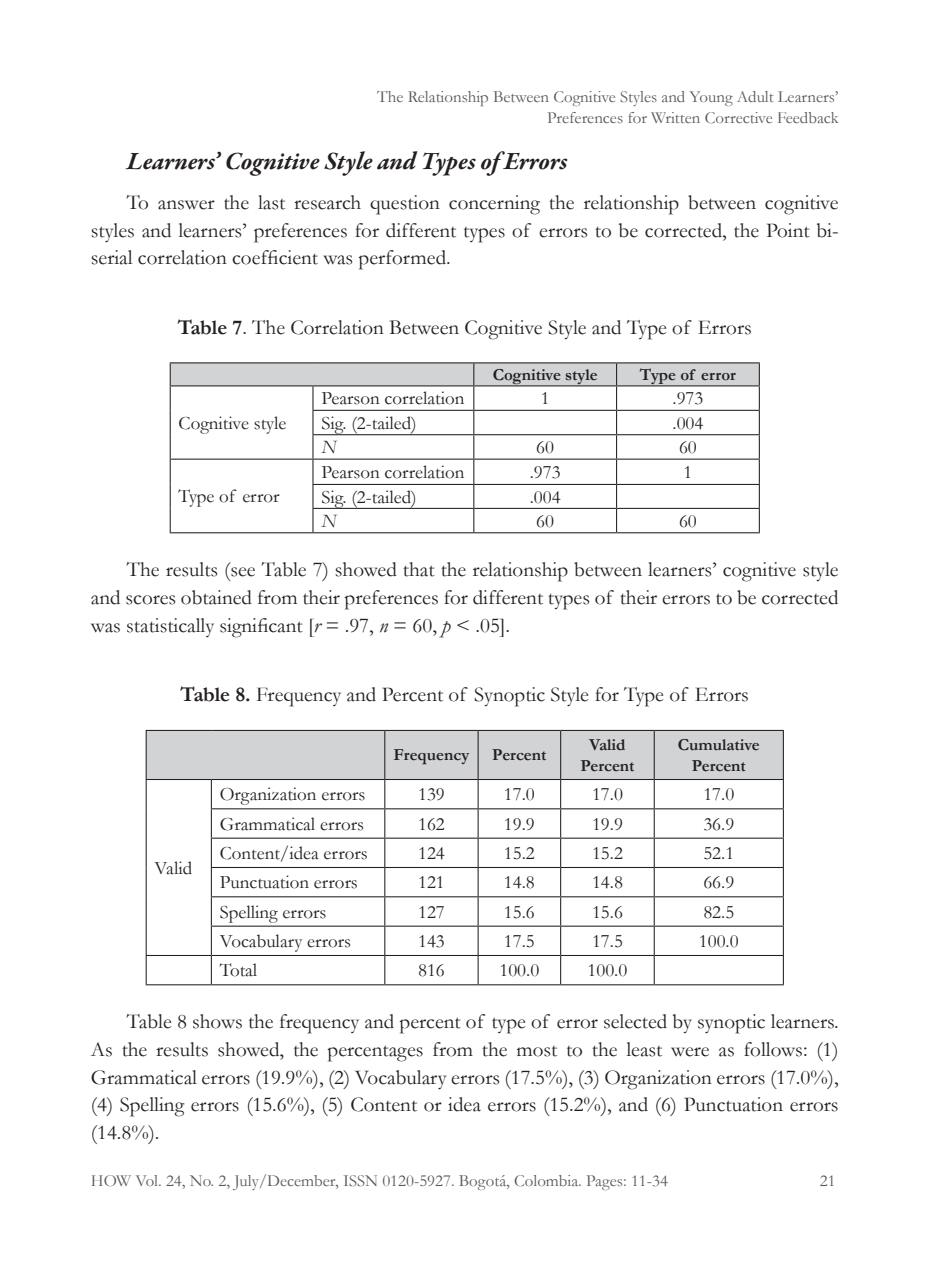 The height and width of the document is (1288, 927). I want to click on significant, so click(261, 628).
